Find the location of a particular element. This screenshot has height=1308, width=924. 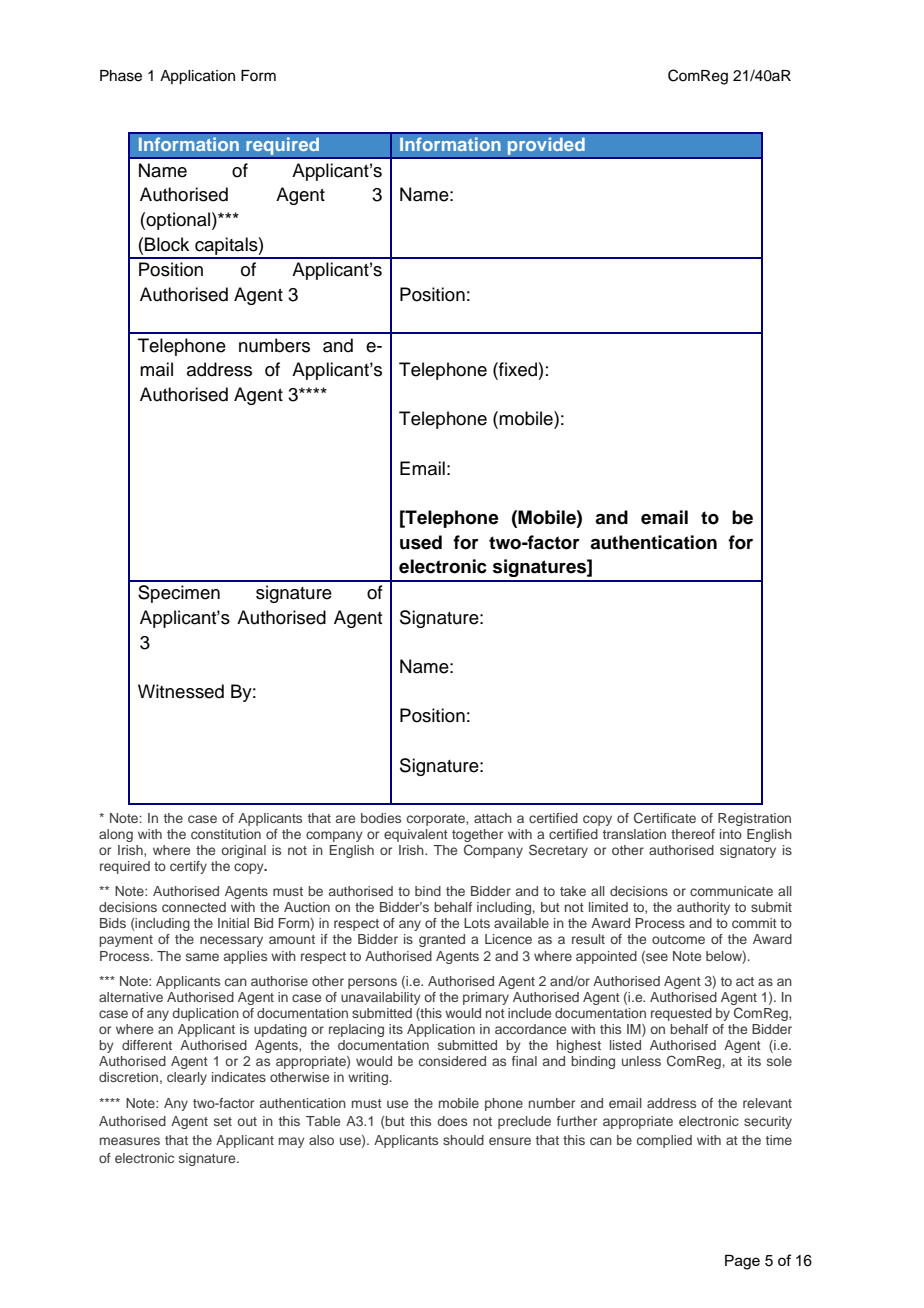

equivalent is located at coordinates (416, 835).
